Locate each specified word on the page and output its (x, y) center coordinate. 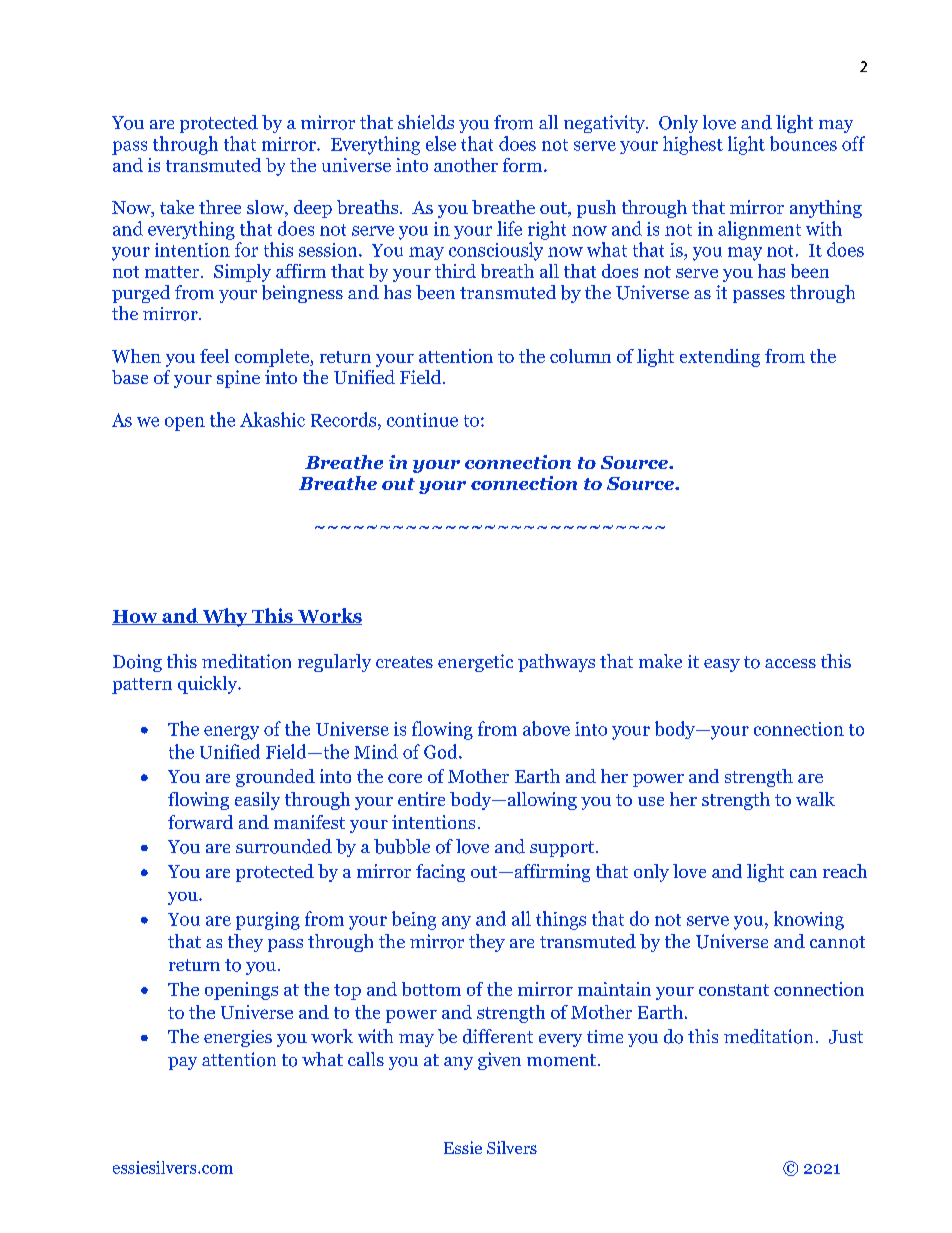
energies (238, 1038)
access (790, 663)
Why (225, 617)
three (220, 207)
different (498, 1036)
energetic (475, 663)
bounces (803, 143)
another (466, 165)
